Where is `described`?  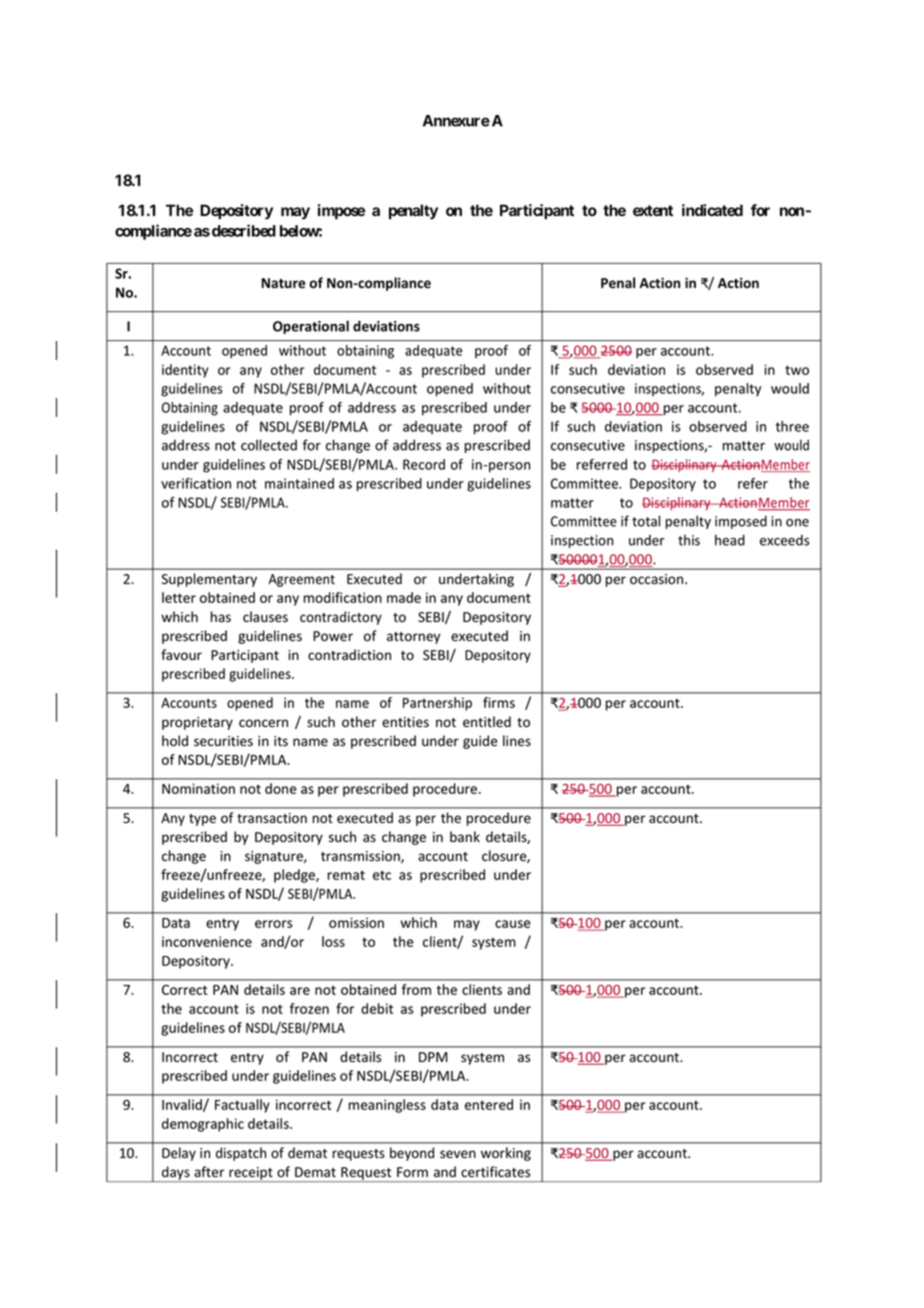
described is located at coordinates (242, 230).
